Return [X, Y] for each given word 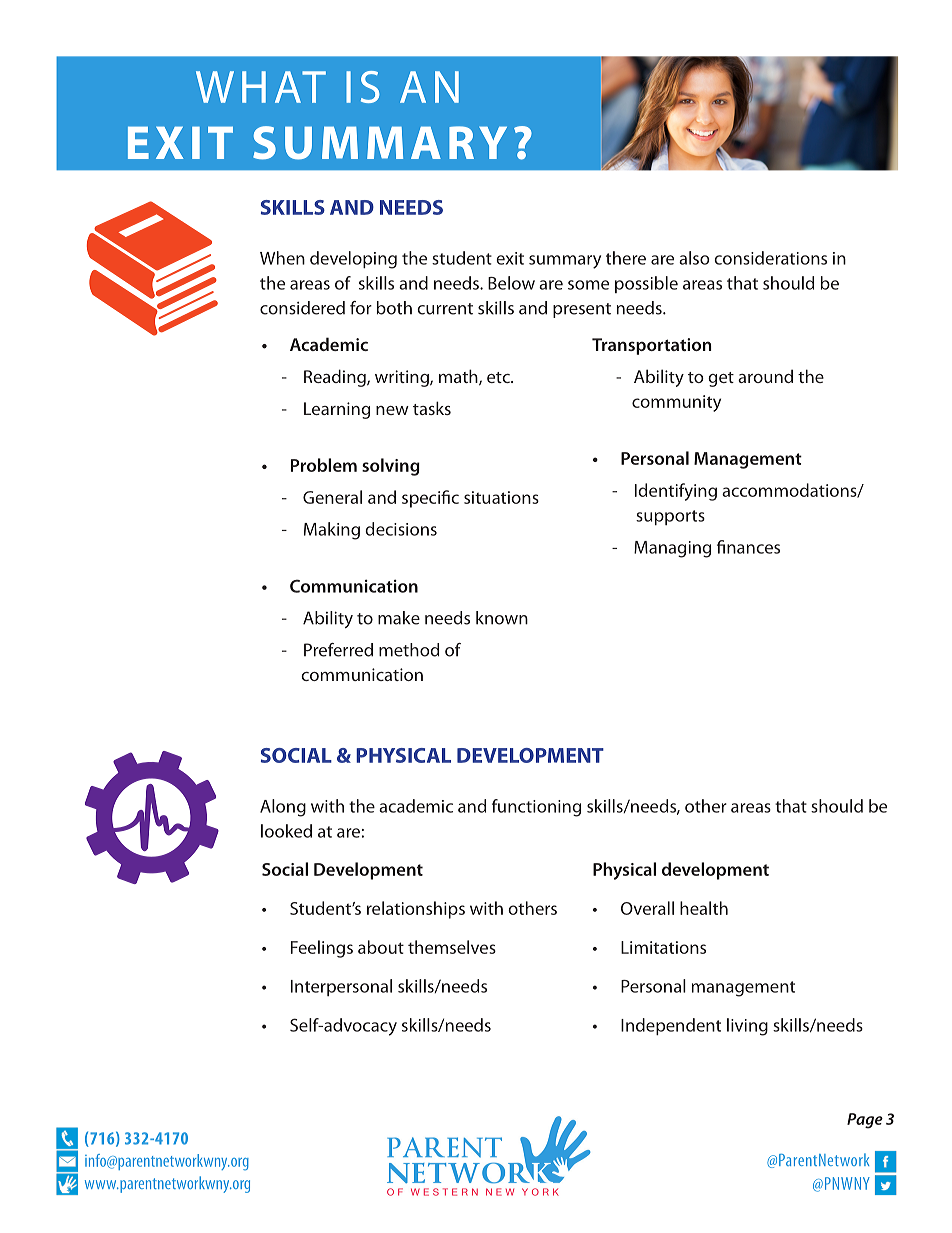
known [502, 618]
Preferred [338, 650]
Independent [671, 1026]
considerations [770, 258]
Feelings [322, 949]
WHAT [261, 87]
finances [748, 547]
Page [865, 1121]
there [626, 258]
